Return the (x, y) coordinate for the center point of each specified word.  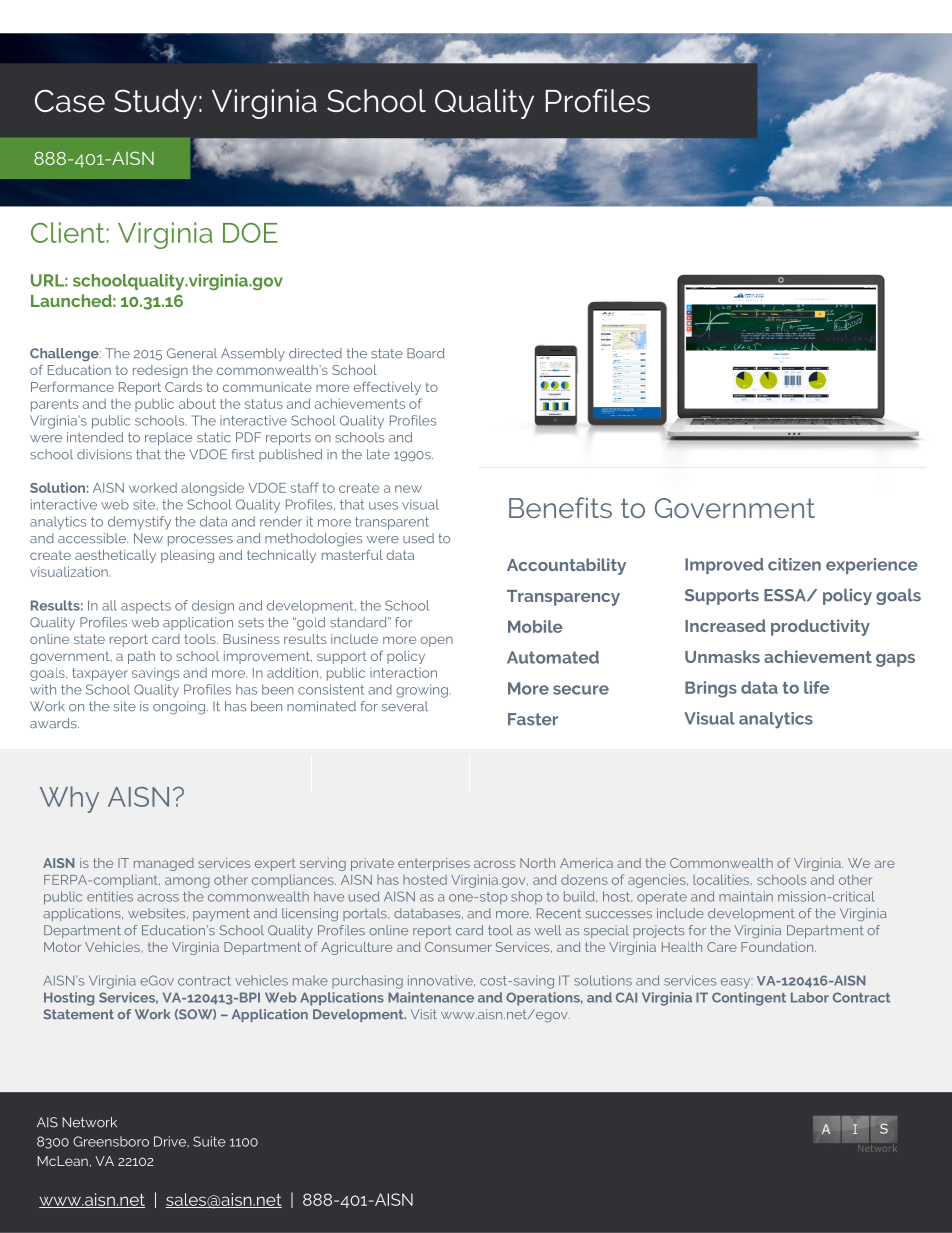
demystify (139, 523)
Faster (533, 719)
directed (315, 353)
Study (155, 104)
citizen (794, 564)
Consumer (458, 947)
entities (110, 896)
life (816, 687)
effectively (387, 388)
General (192, 353)
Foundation (778, 947)
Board (426, 353)
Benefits (560, 507)
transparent (392, 523)
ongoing (180, 708)
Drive (171, 1141)
